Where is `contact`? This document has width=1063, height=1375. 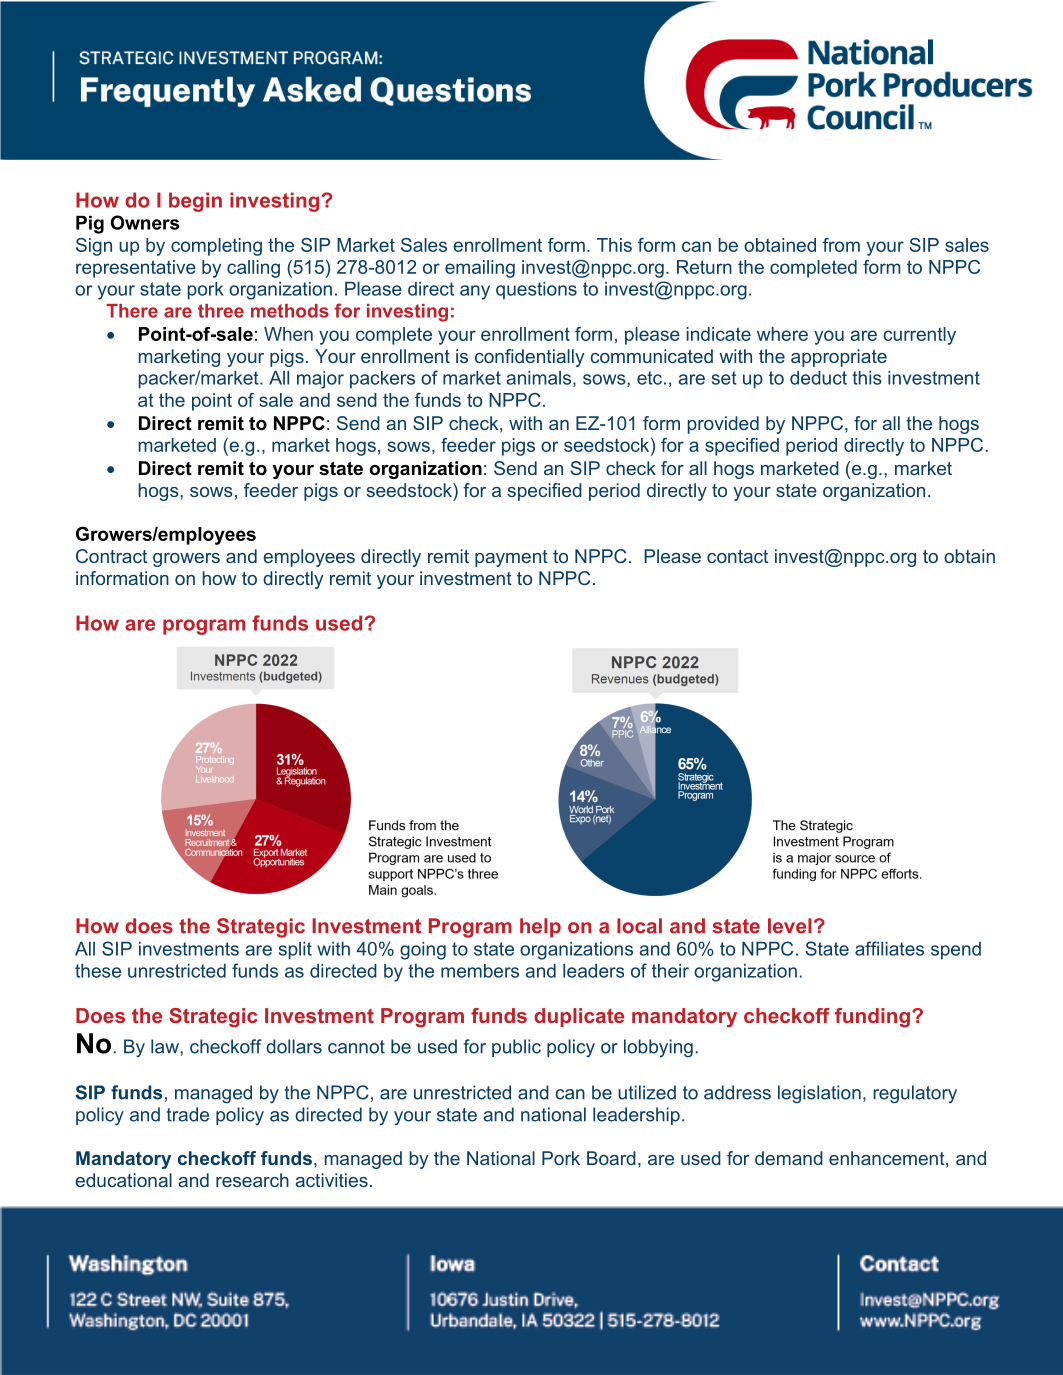
contact is located at coordinates (737, 556).
